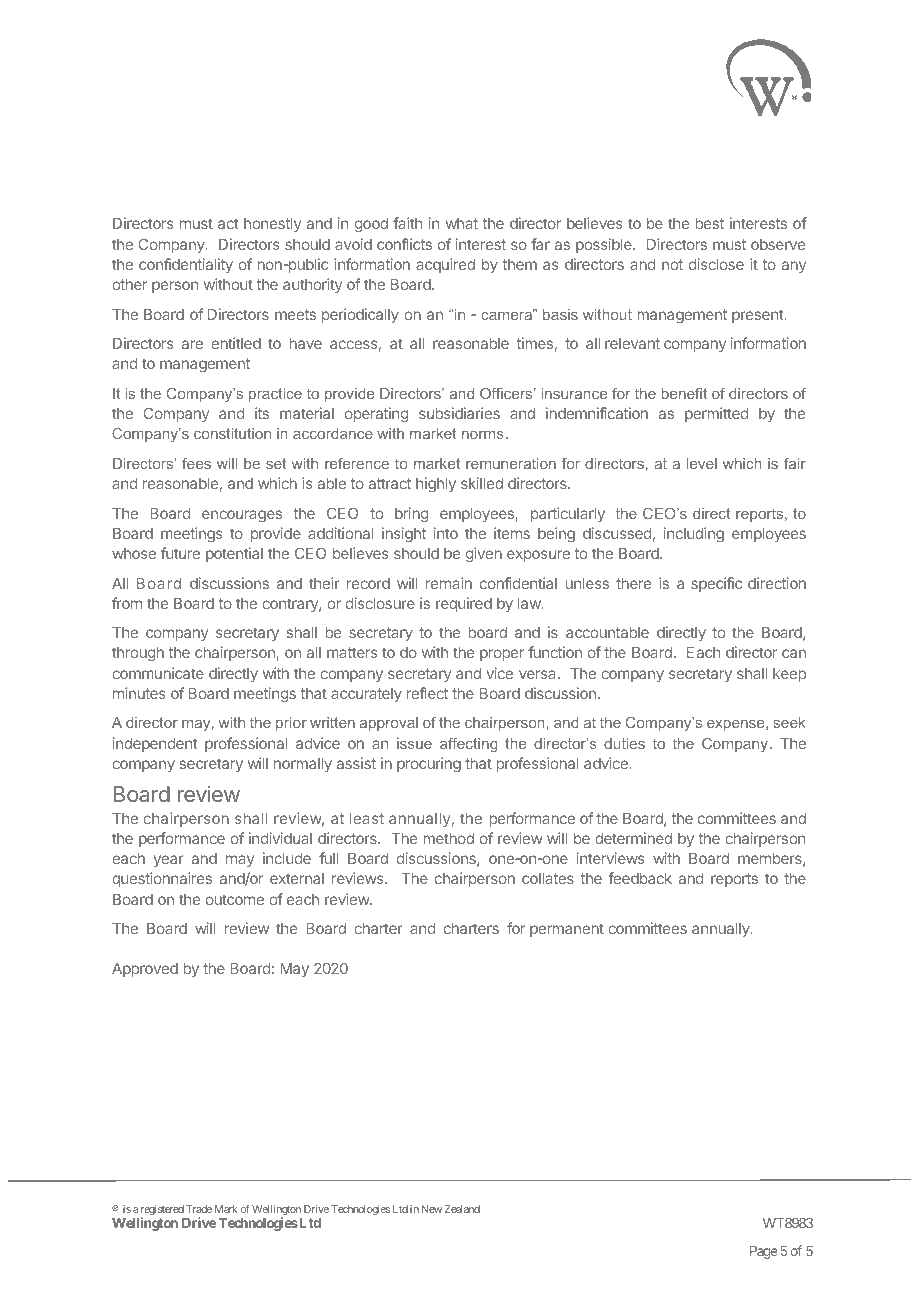 The width and height of the document is (924, 1309). I want to click on Trade, so click(199, 1209).
